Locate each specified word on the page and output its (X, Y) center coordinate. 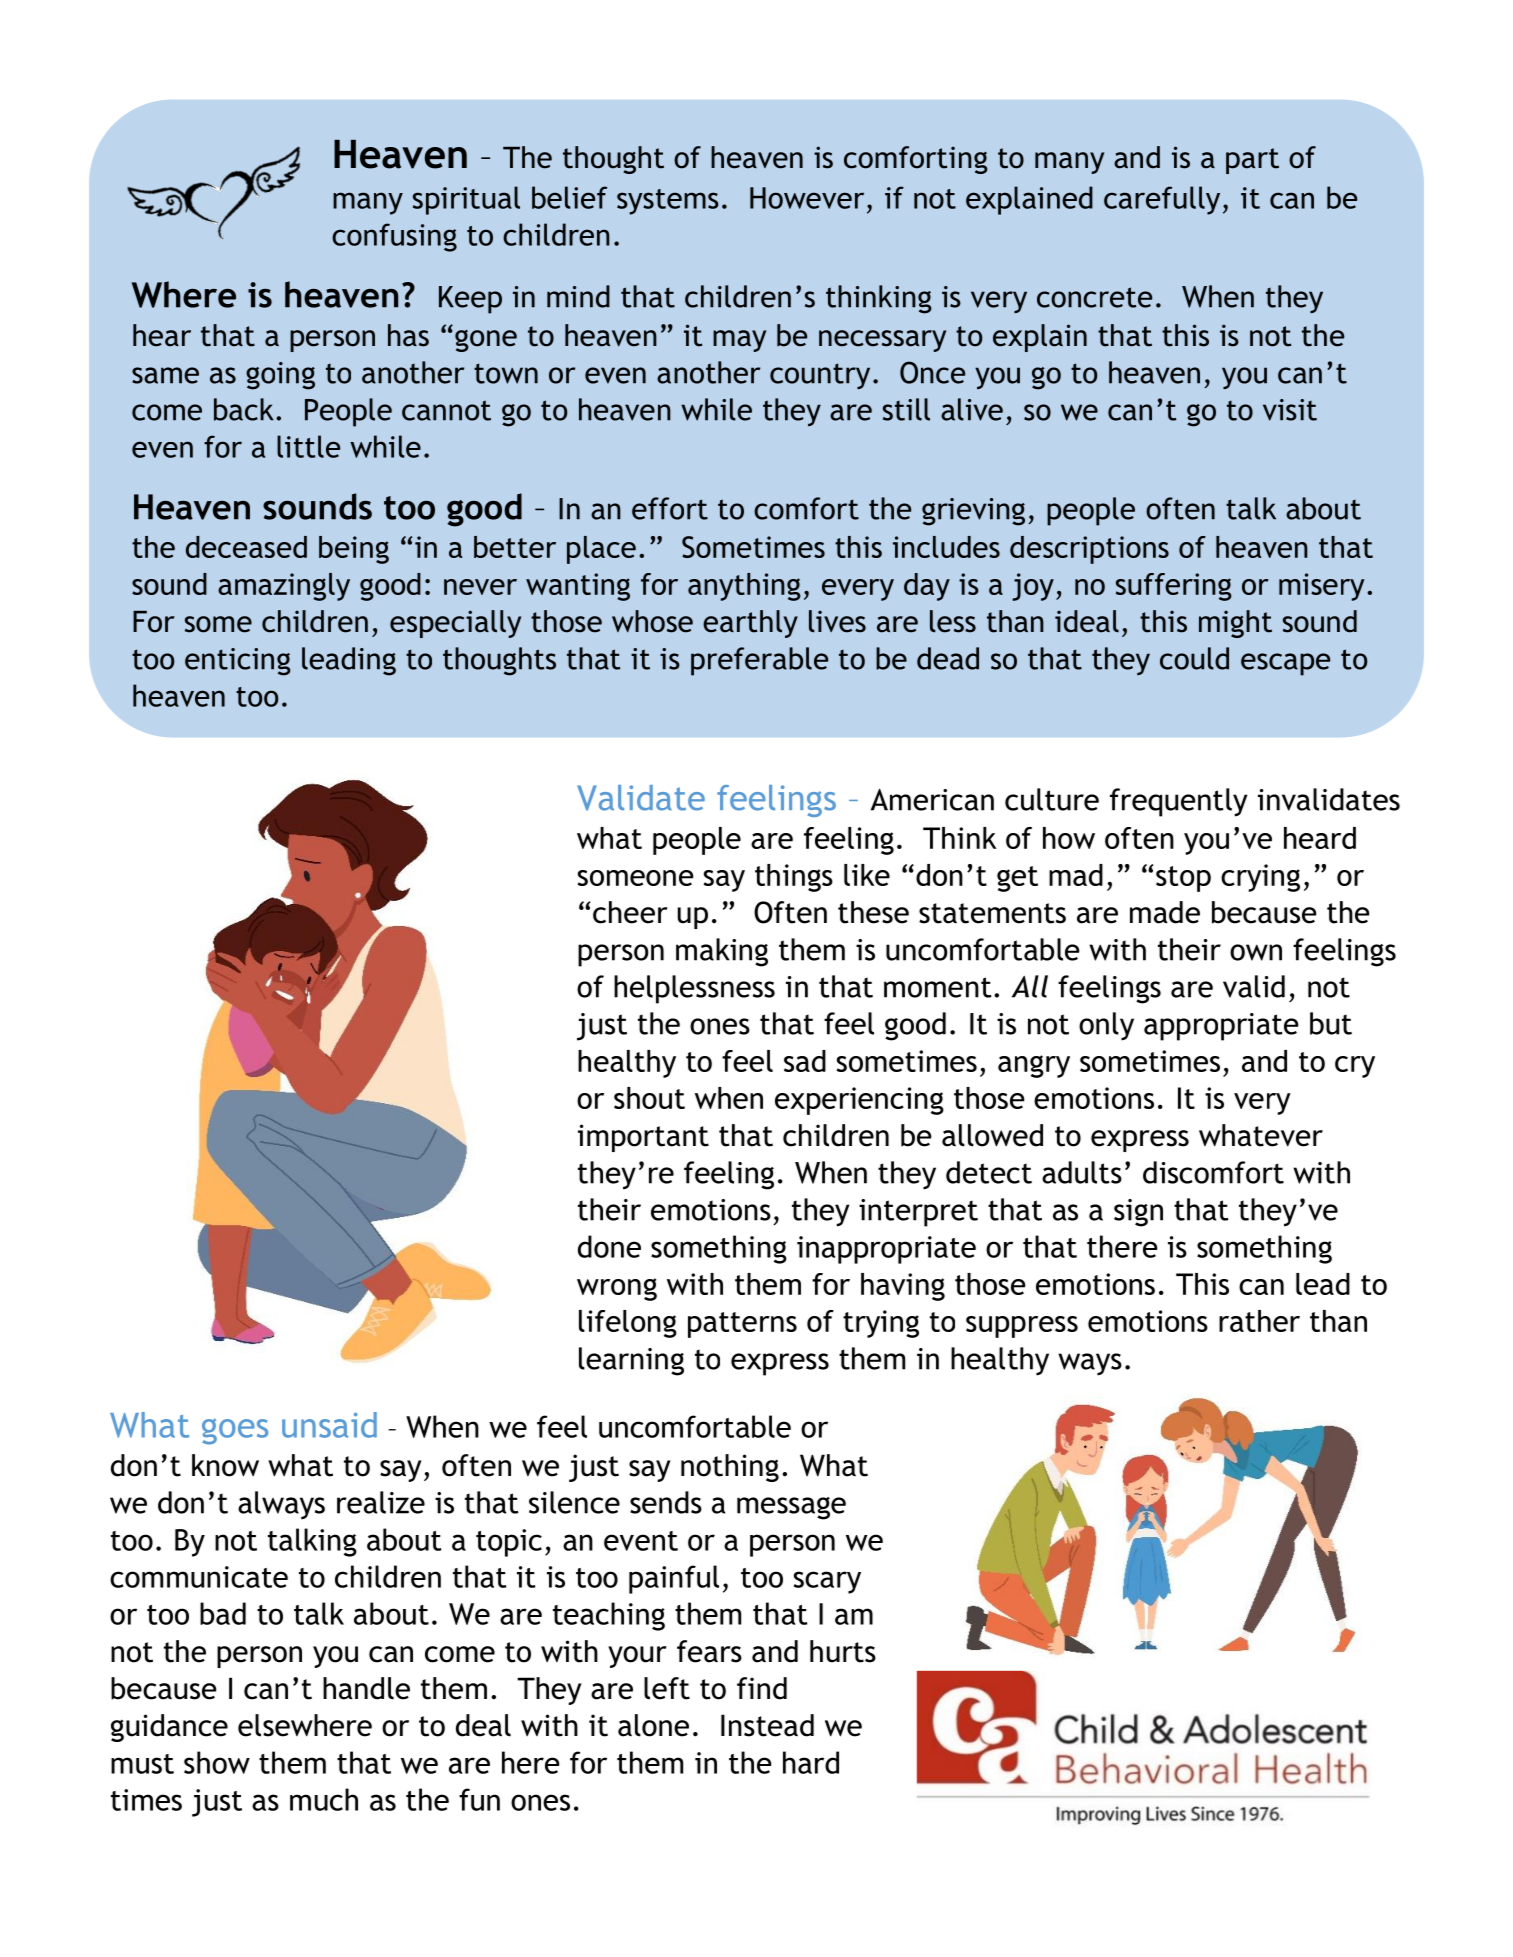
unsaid (329, 1425)
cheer (630, 912)
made (1165, 912)
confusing (394, 237)
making (722, 952)
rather (1259, 1321)
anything (744, 587)
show (217, 1762)
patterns (742, 1325)
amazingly (284, 587)
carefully (1162, 200)
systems (668, 202)
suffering (1173, 587)
